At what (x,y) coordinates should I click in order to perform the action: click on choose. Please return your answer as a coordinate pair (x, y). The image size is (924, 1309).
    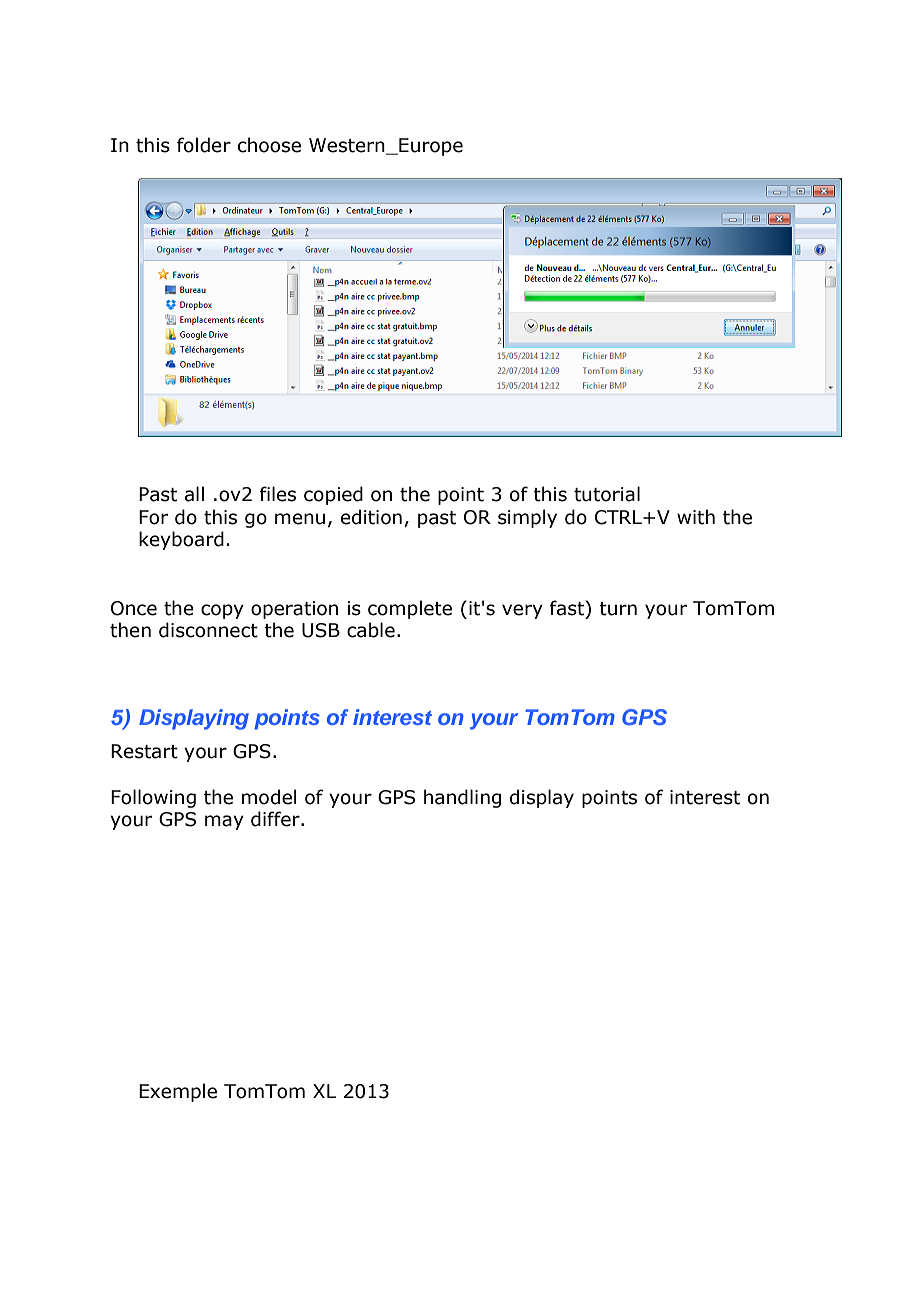
    Looking at the image, I should click on (269, 145).
